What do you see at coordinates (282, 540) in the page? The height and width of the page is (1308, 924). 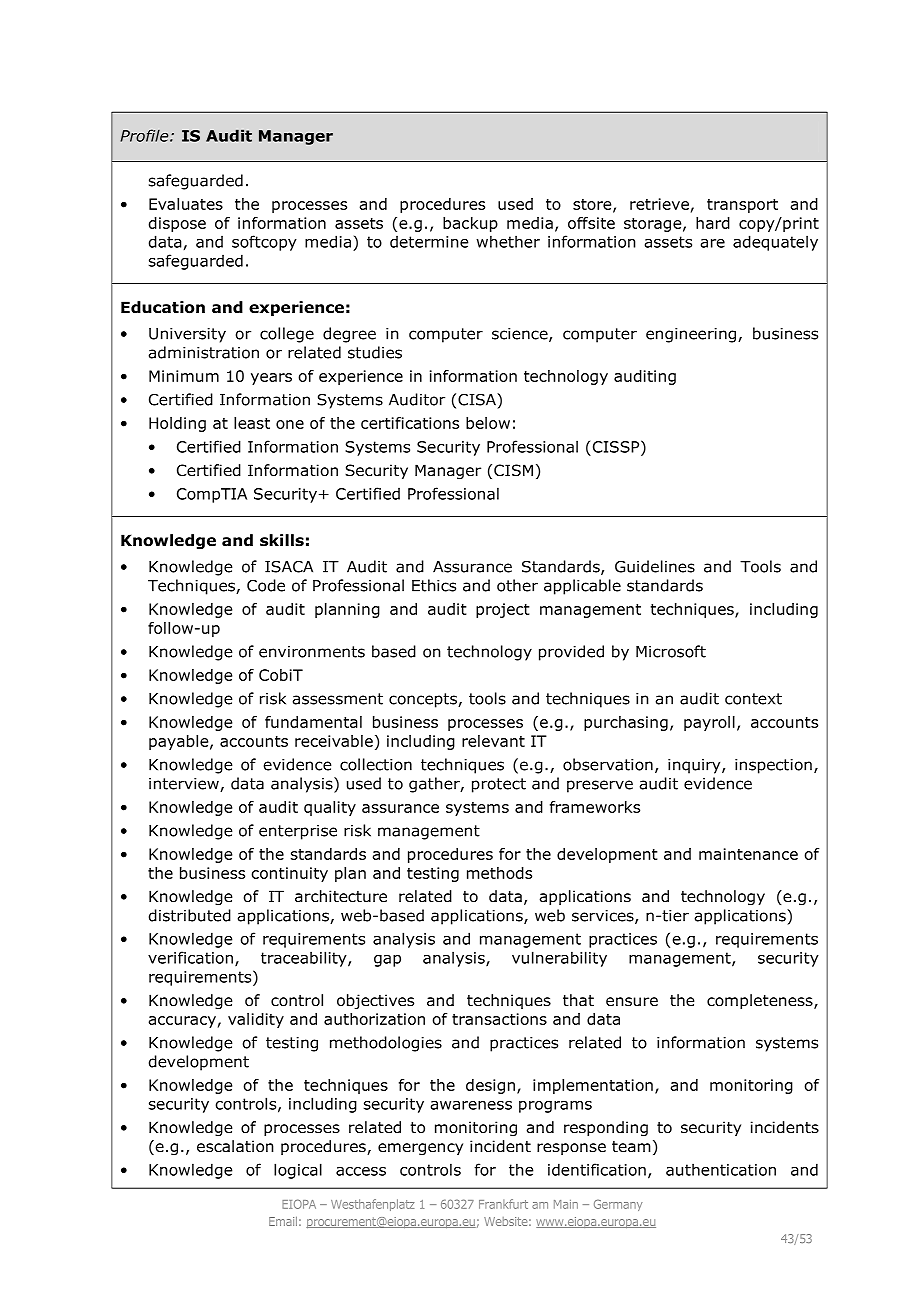 I see `skills` at bounding box center [282, 540].
